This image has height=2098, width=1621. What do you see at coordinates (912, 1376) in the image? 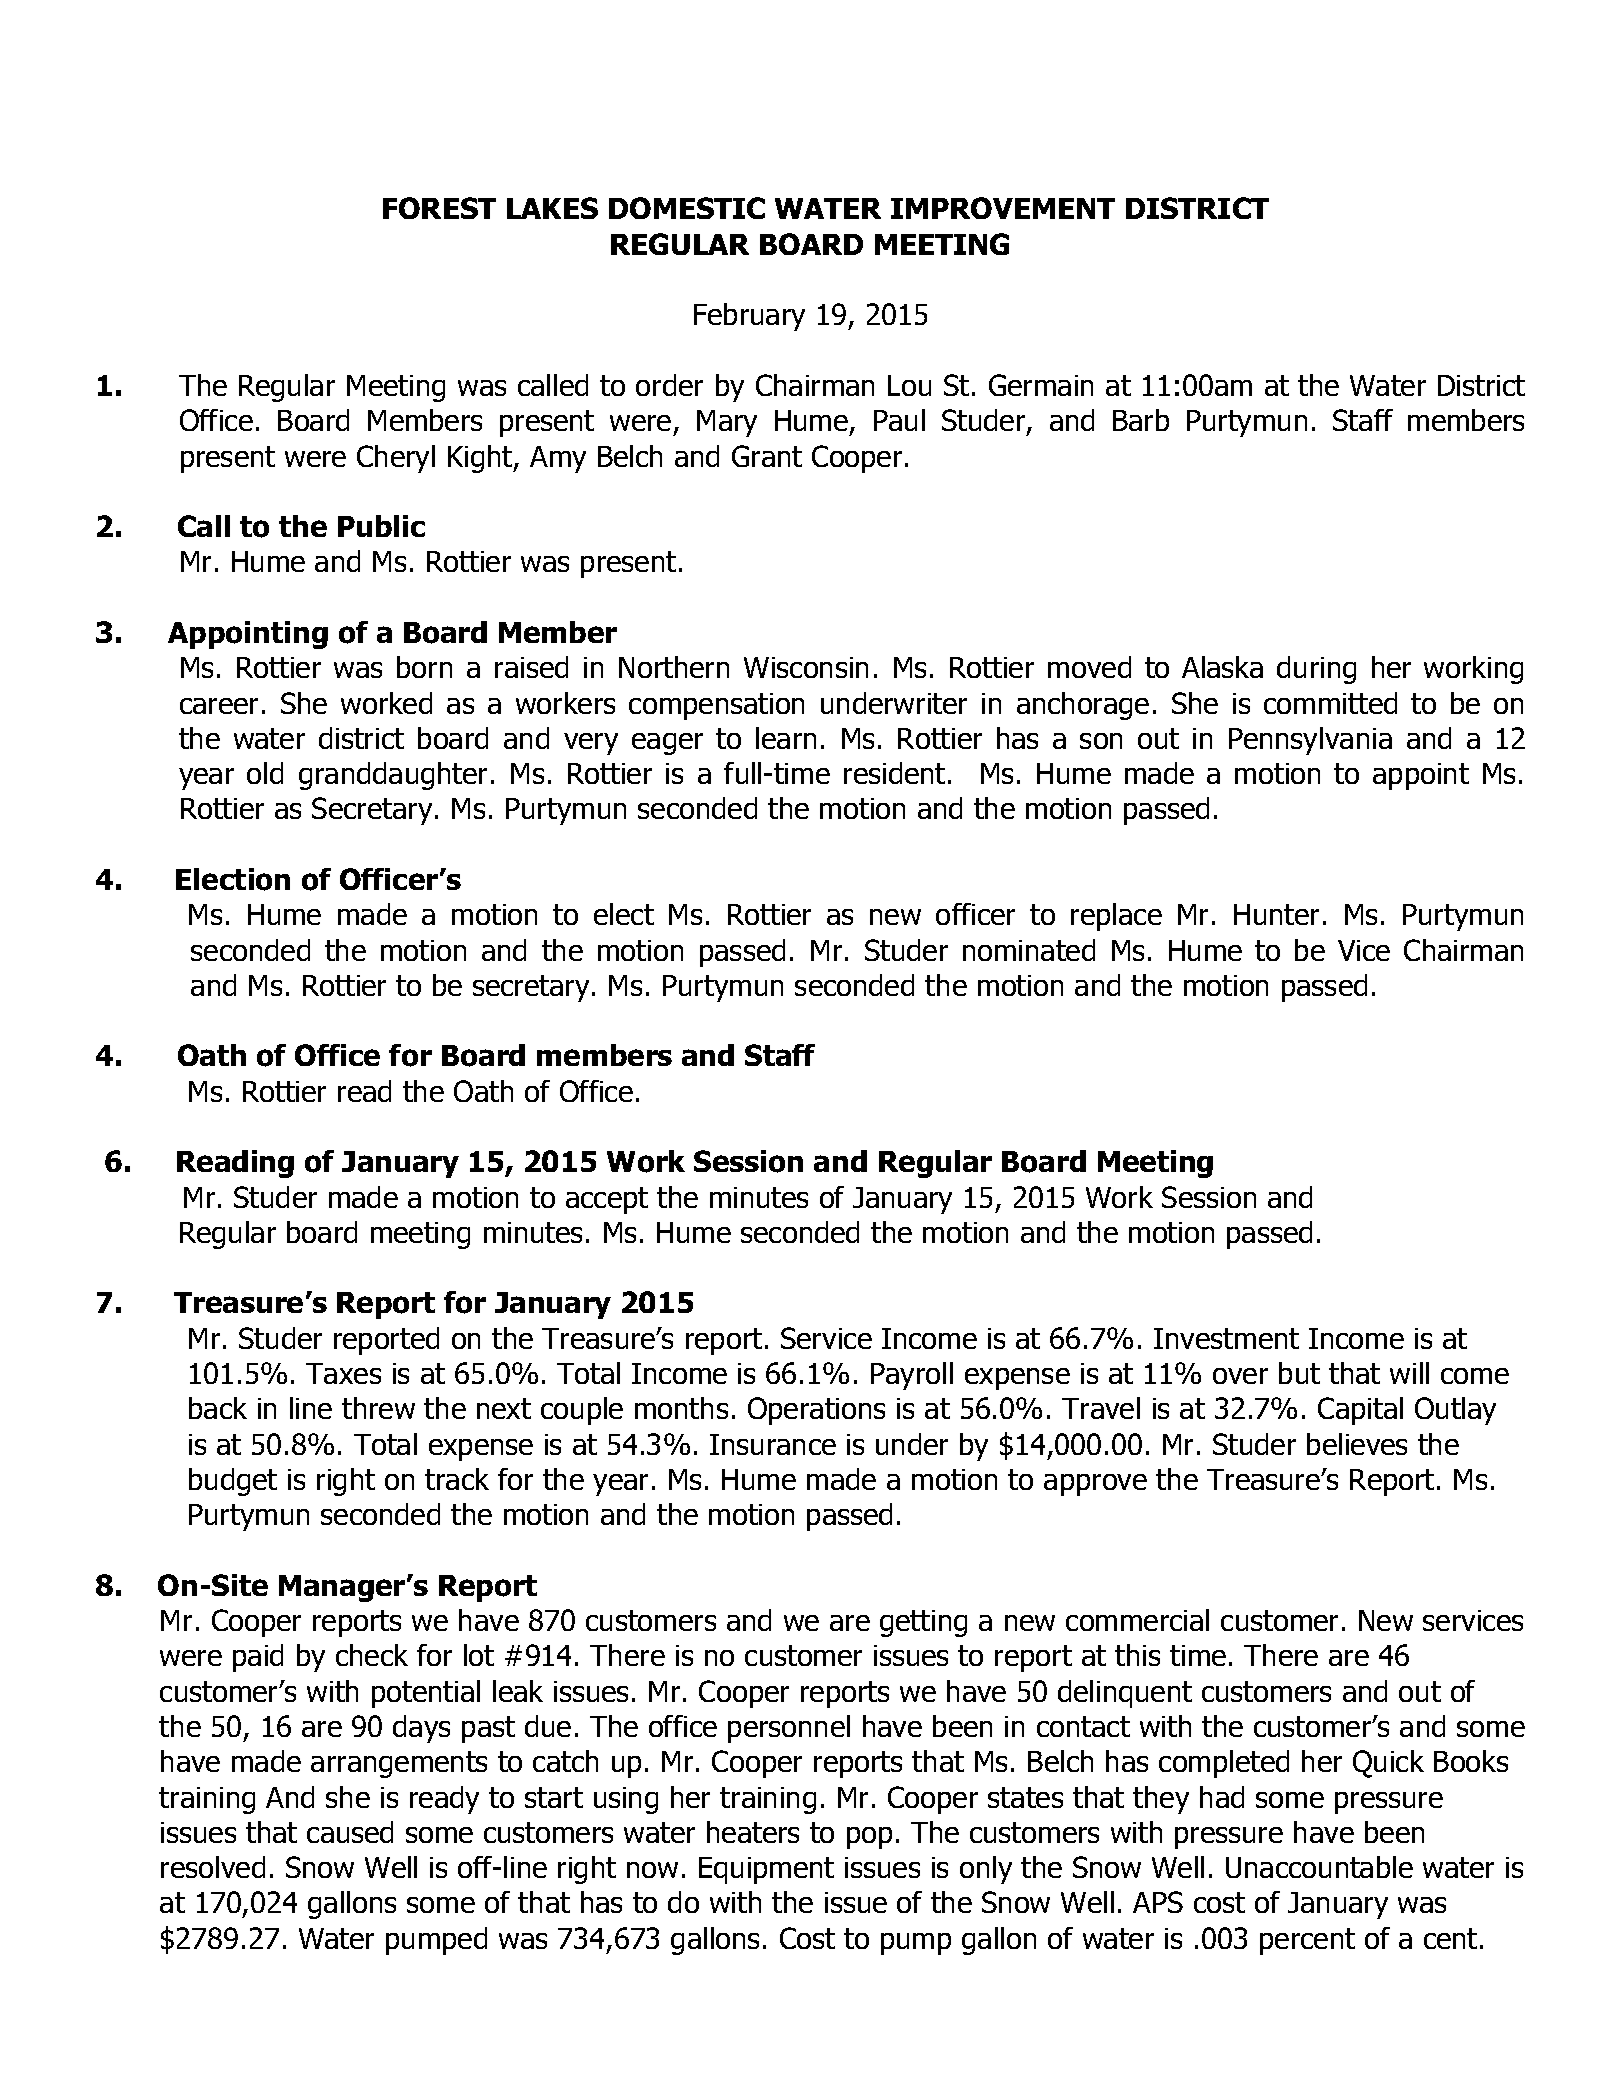
I see `Payroll` at bounding box center [912, 1376].
